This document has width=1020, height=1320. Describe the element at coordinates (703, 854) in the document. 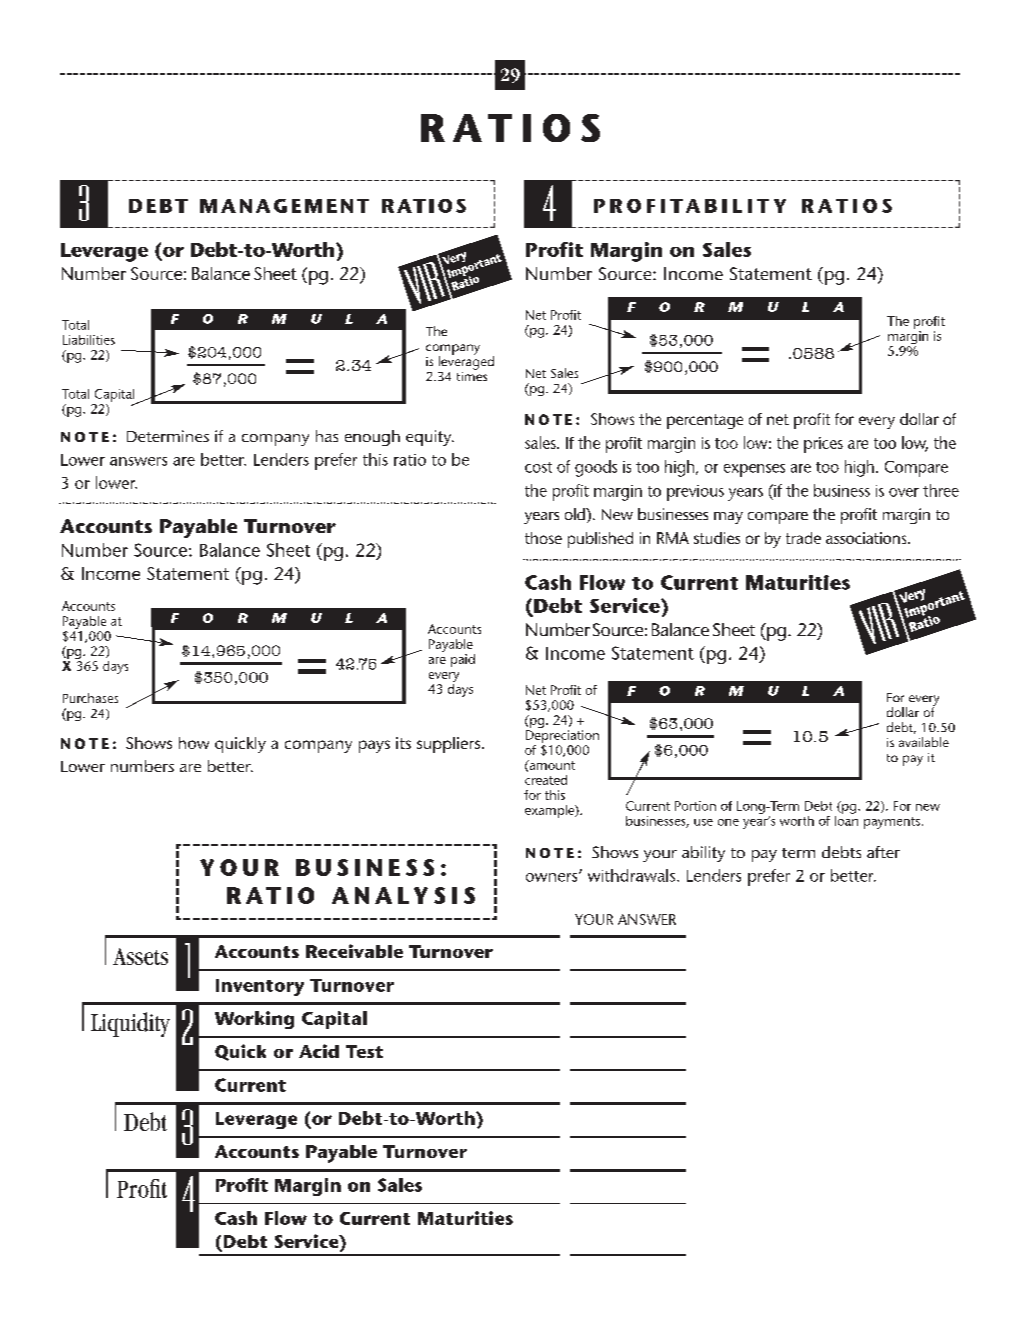

I see `ability` at that location.
